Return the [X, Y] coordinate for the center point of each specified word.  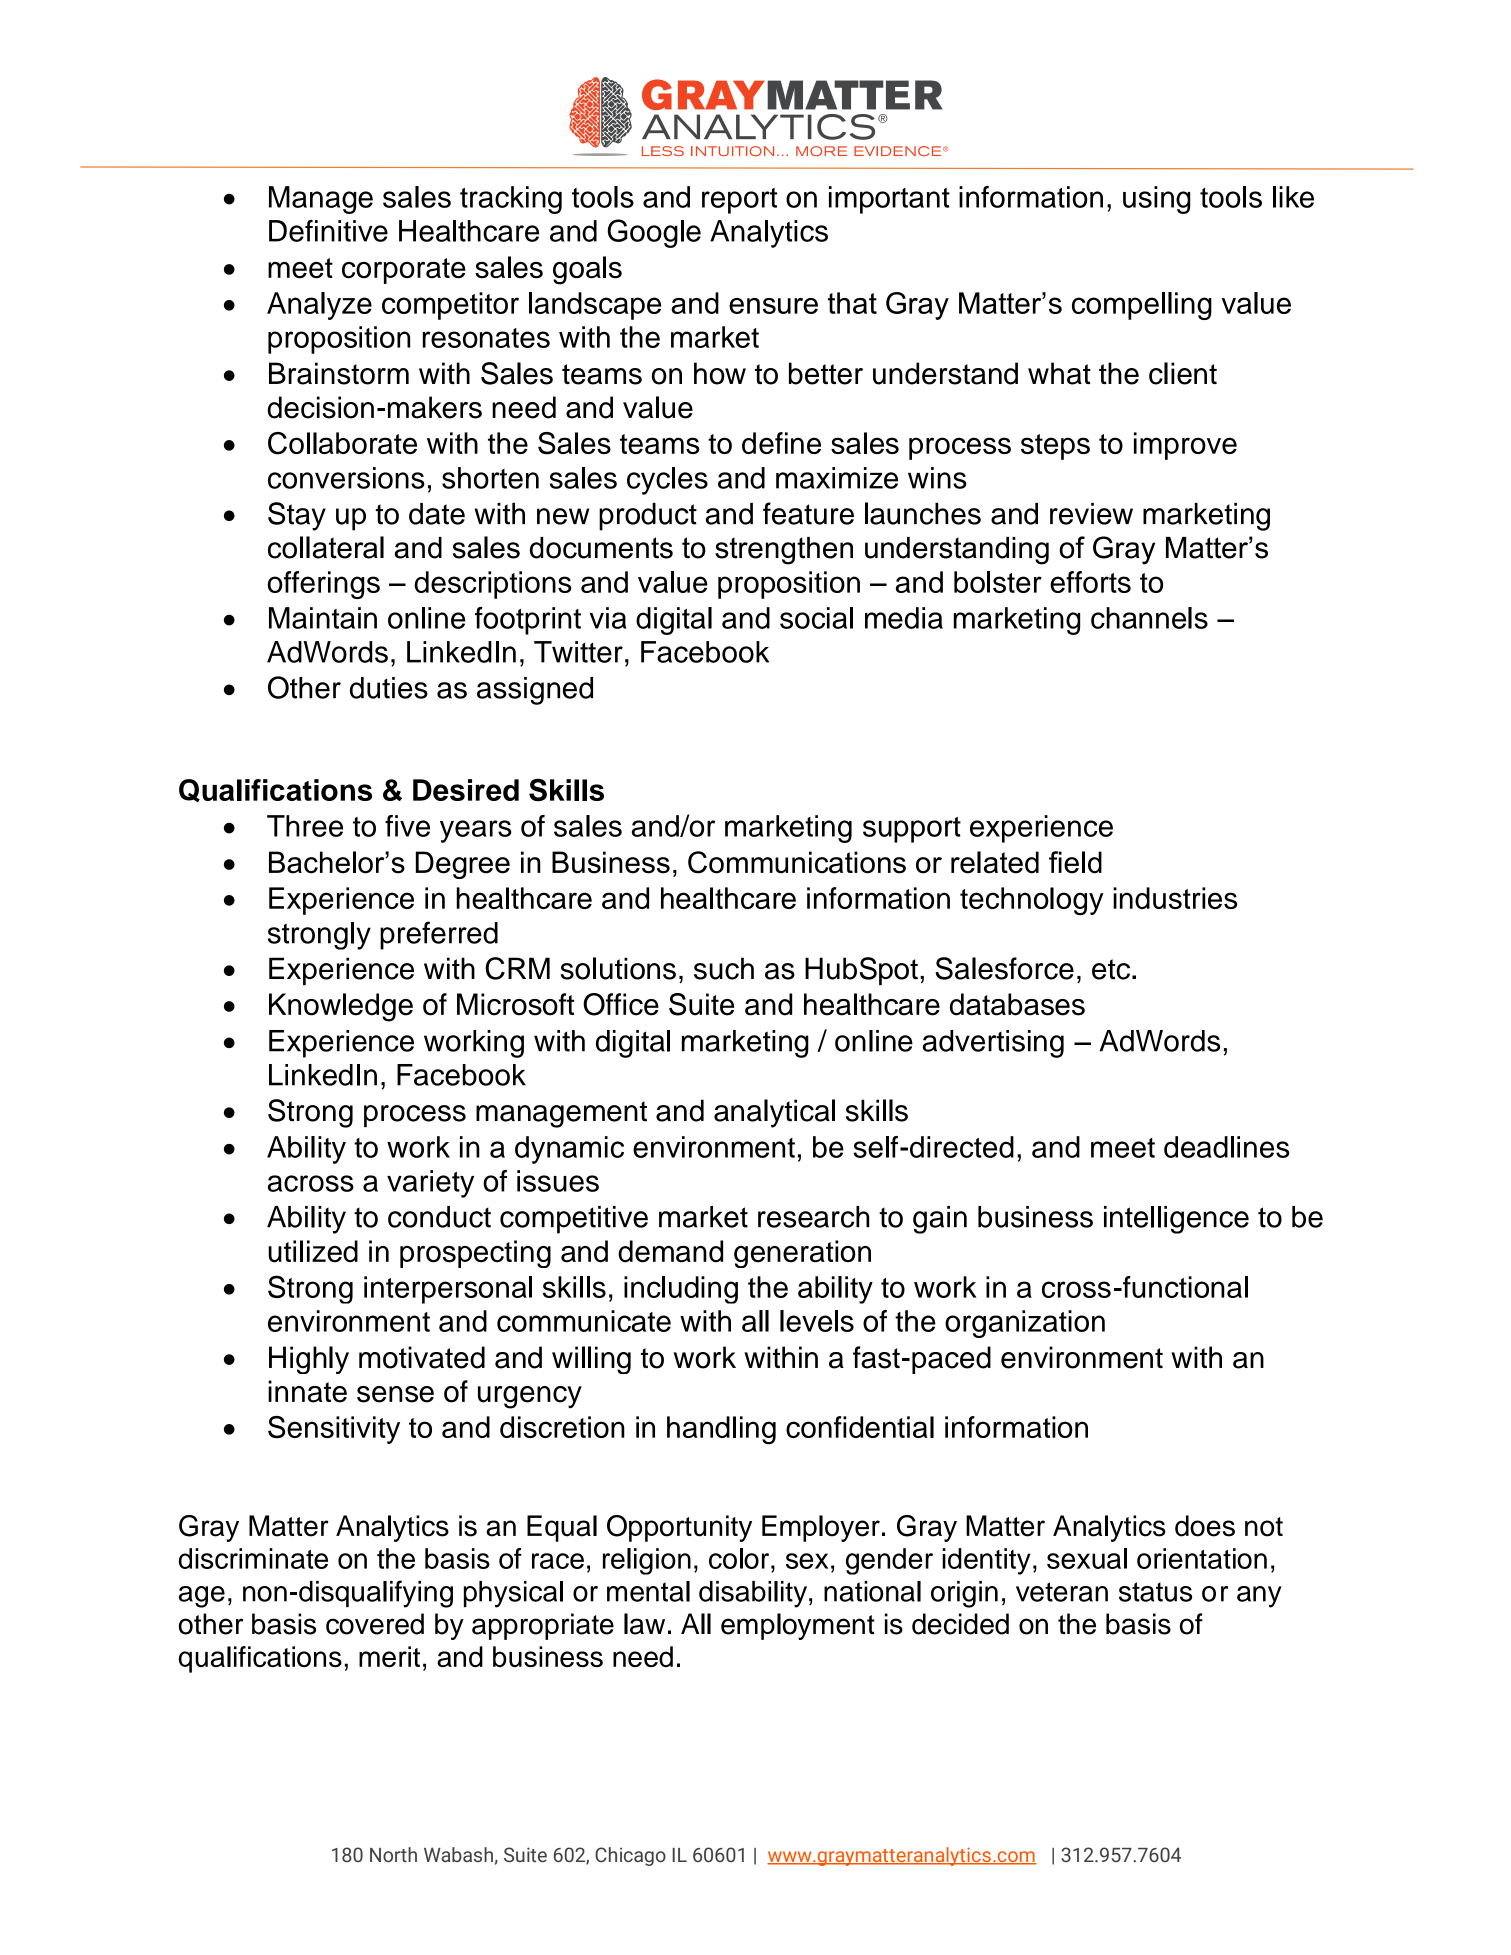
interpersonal [448, 1290]
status [1155, 1592]
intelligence [1176, 1220]
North [393, 1854]
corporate [404, 271]
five [407, 826]
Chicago [630, 1856]
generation [802, 1254]
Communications [797, 862]
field [1075, 862]
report [739, 201]
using [1157, 200]
